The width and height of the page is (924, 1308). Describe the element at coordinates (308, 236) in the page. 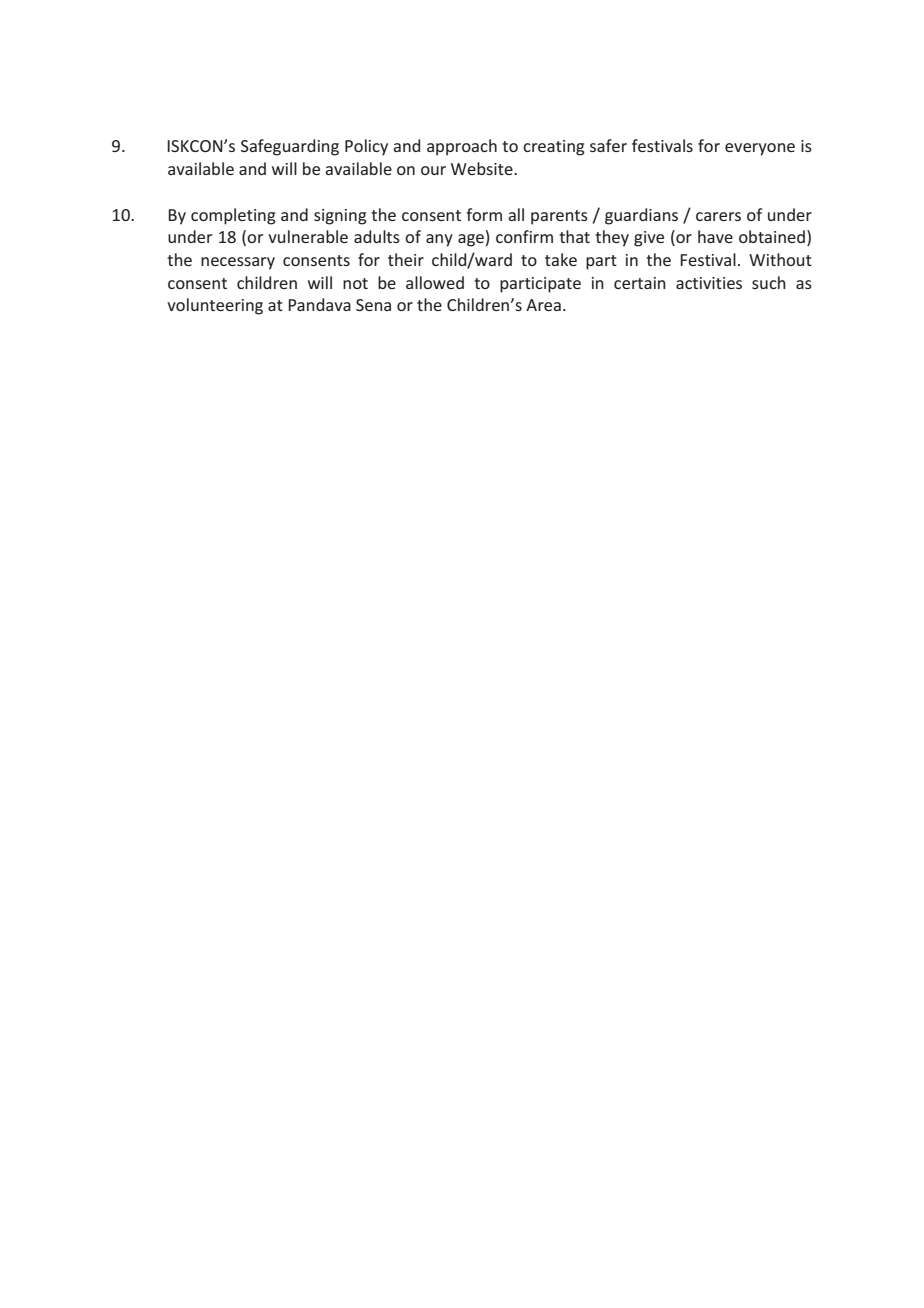

I see `vulnerable` at that location.
